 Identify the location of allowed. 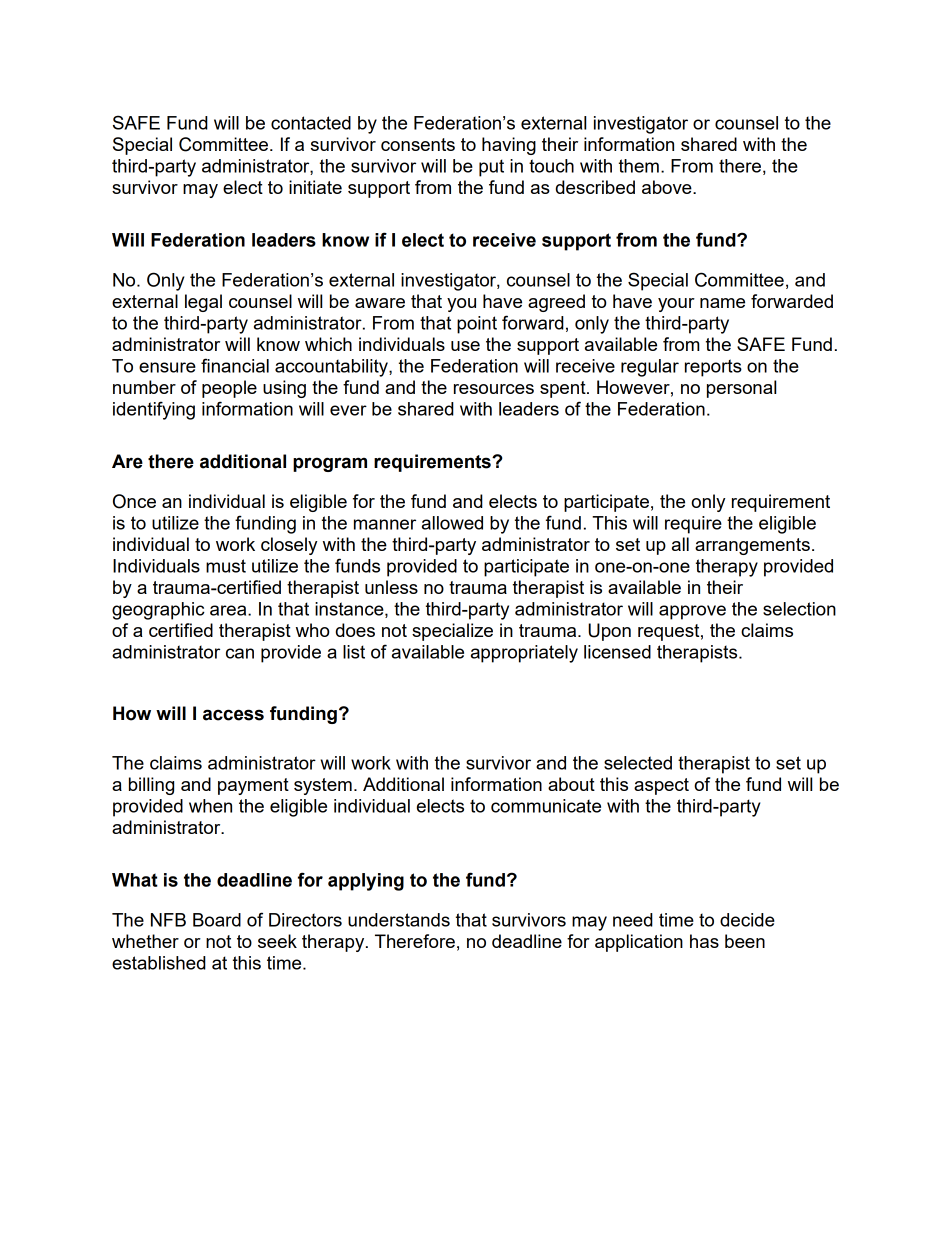
(452, 523).
